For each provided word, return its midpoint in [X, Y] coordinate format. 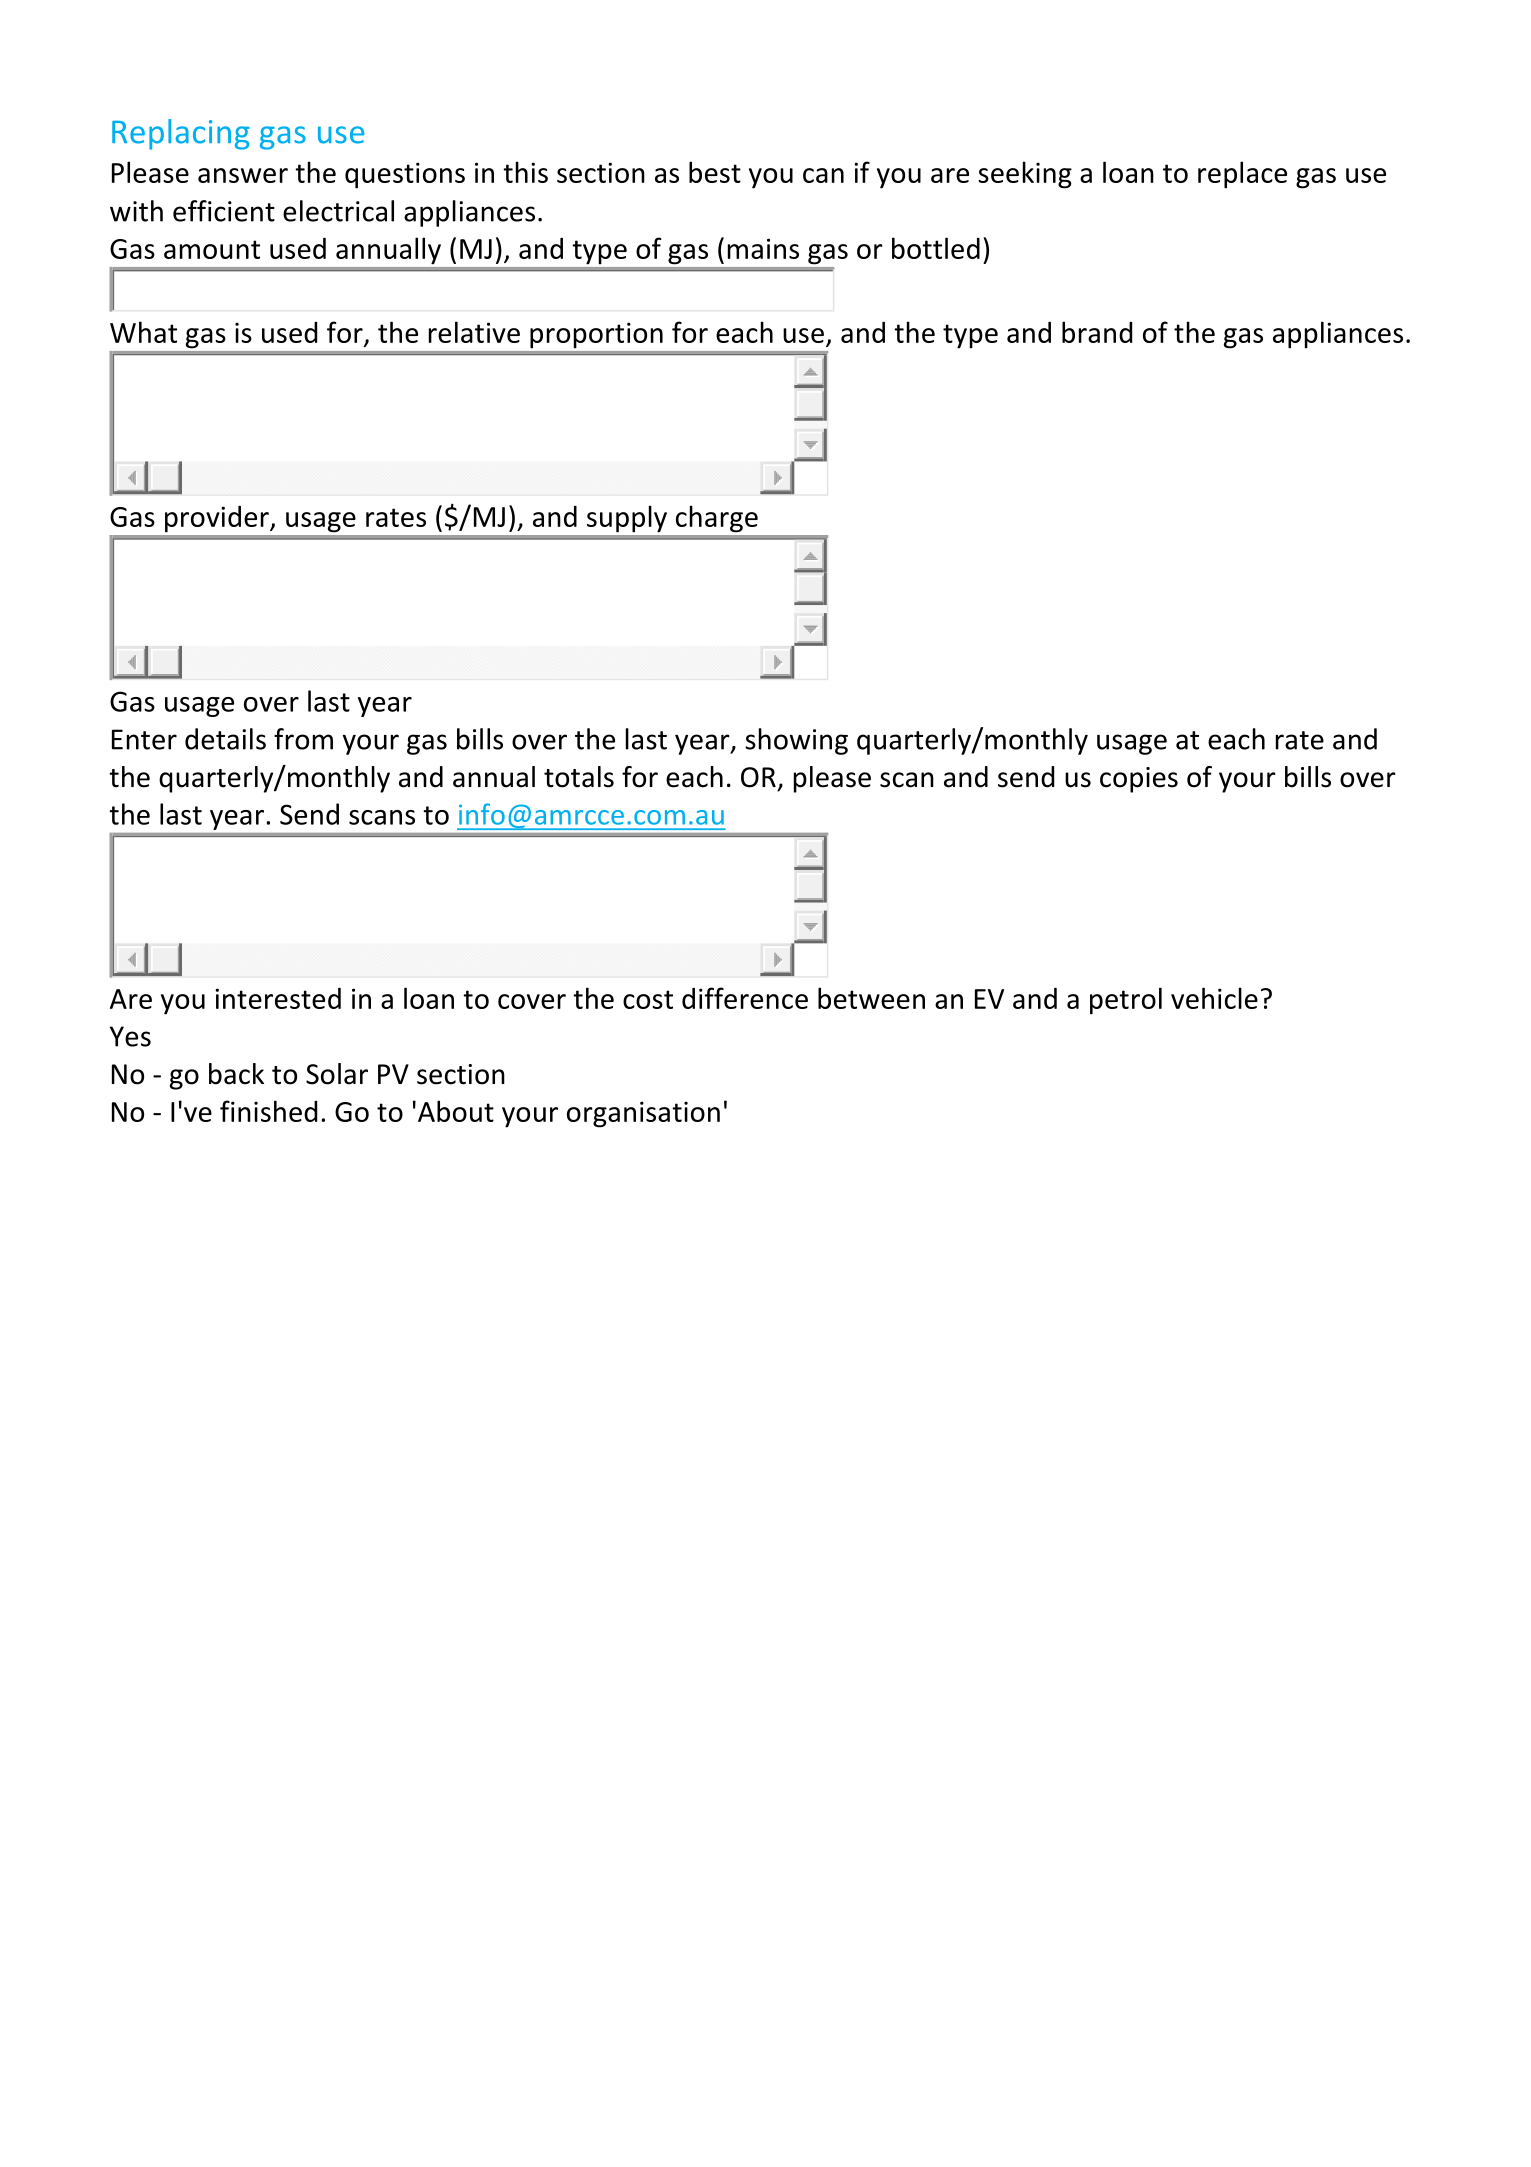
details [225, 739]
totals [579, 777]
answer [243, 175]
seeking [1025, 175]
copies [1139, 780]
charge [717, 519]
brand [1097, 332]
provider [218, 519]
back [236, 1074]
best [715, 172]
